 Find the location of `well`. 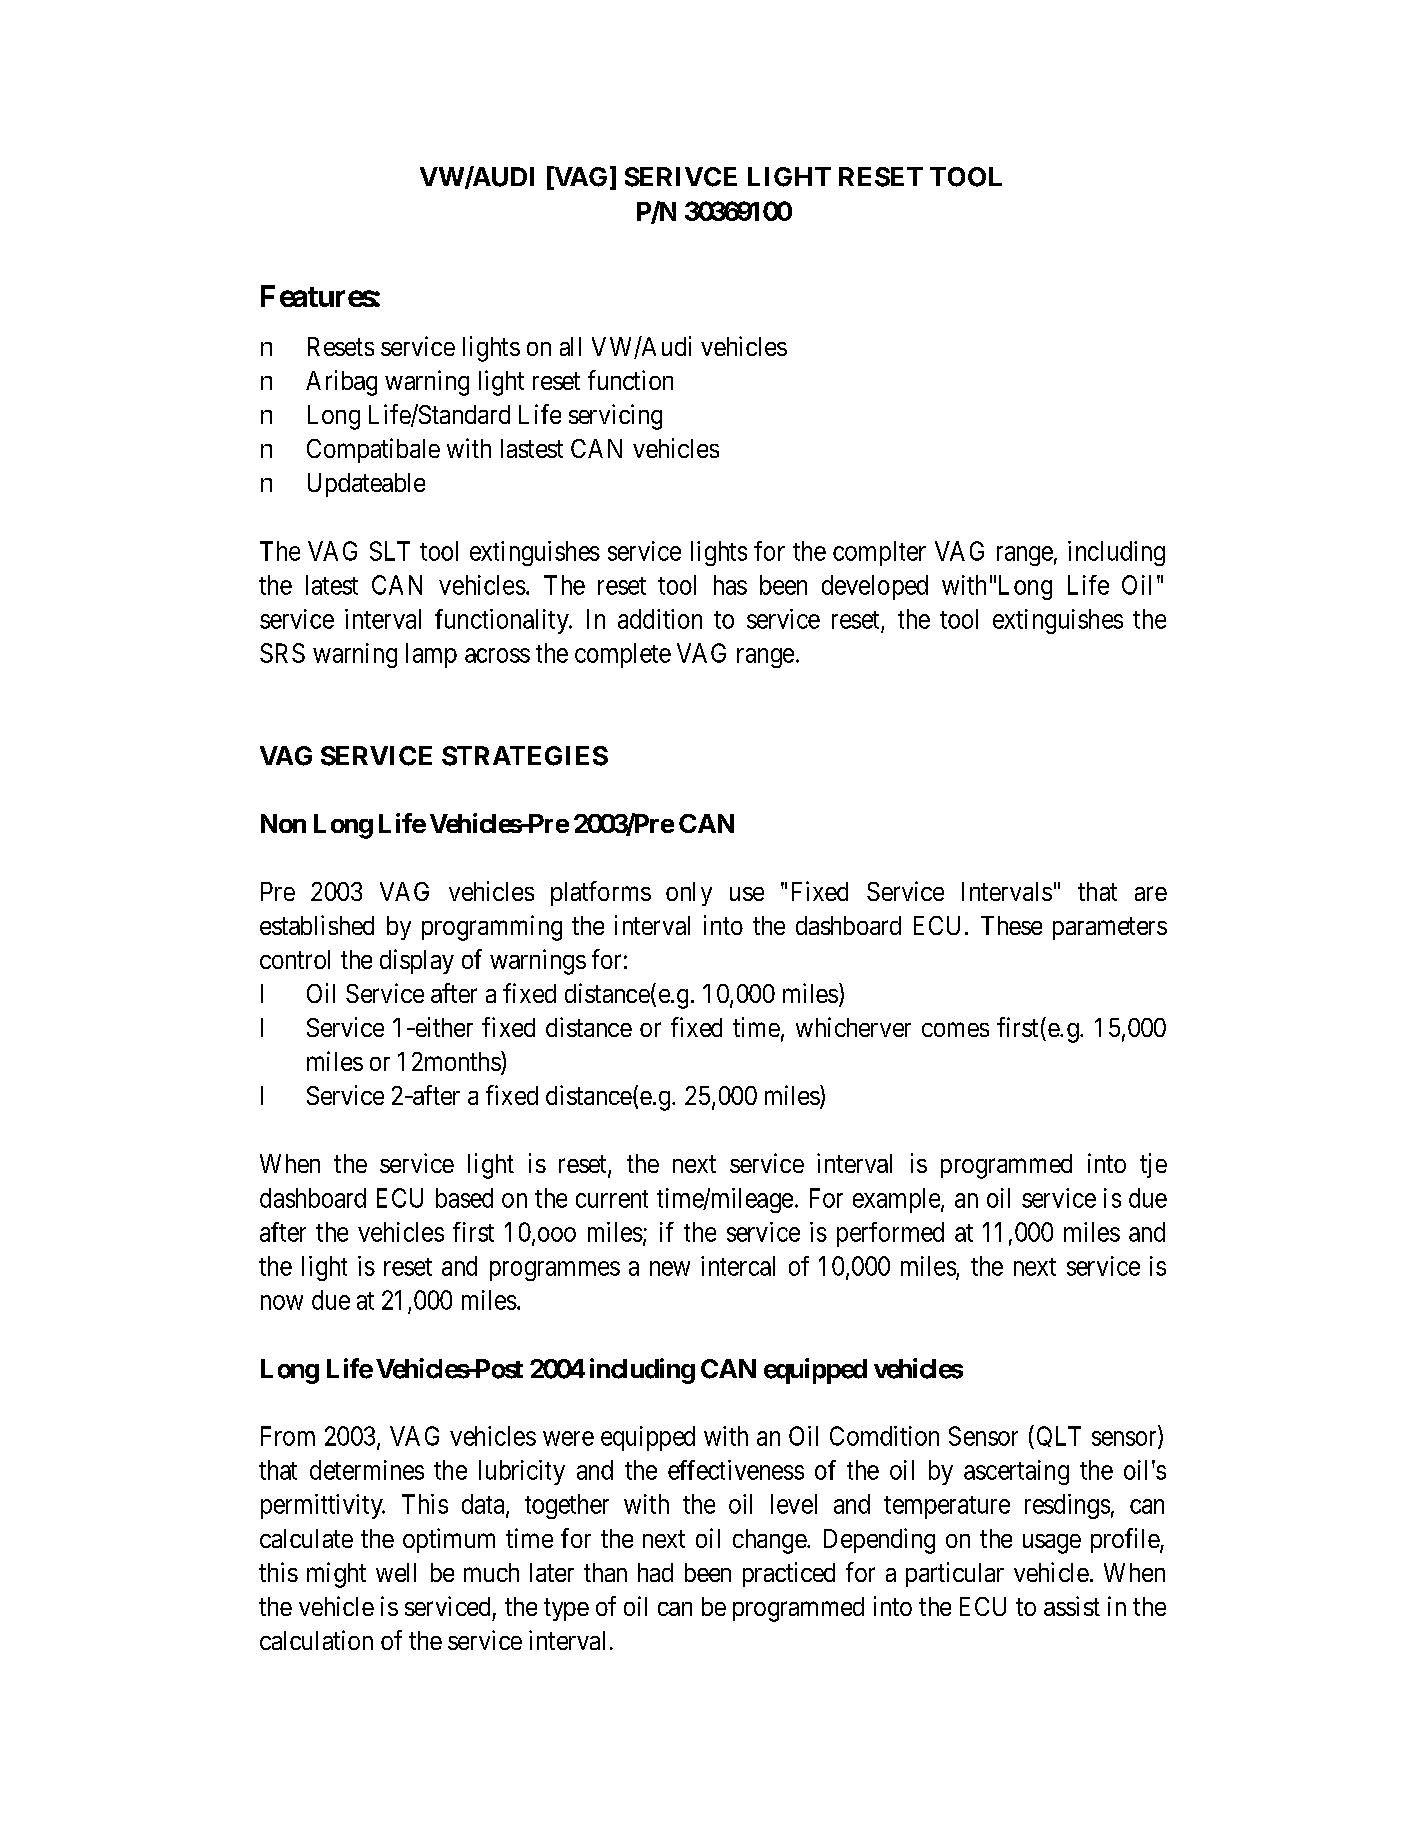

well is located at coordinates (396, 1572).
